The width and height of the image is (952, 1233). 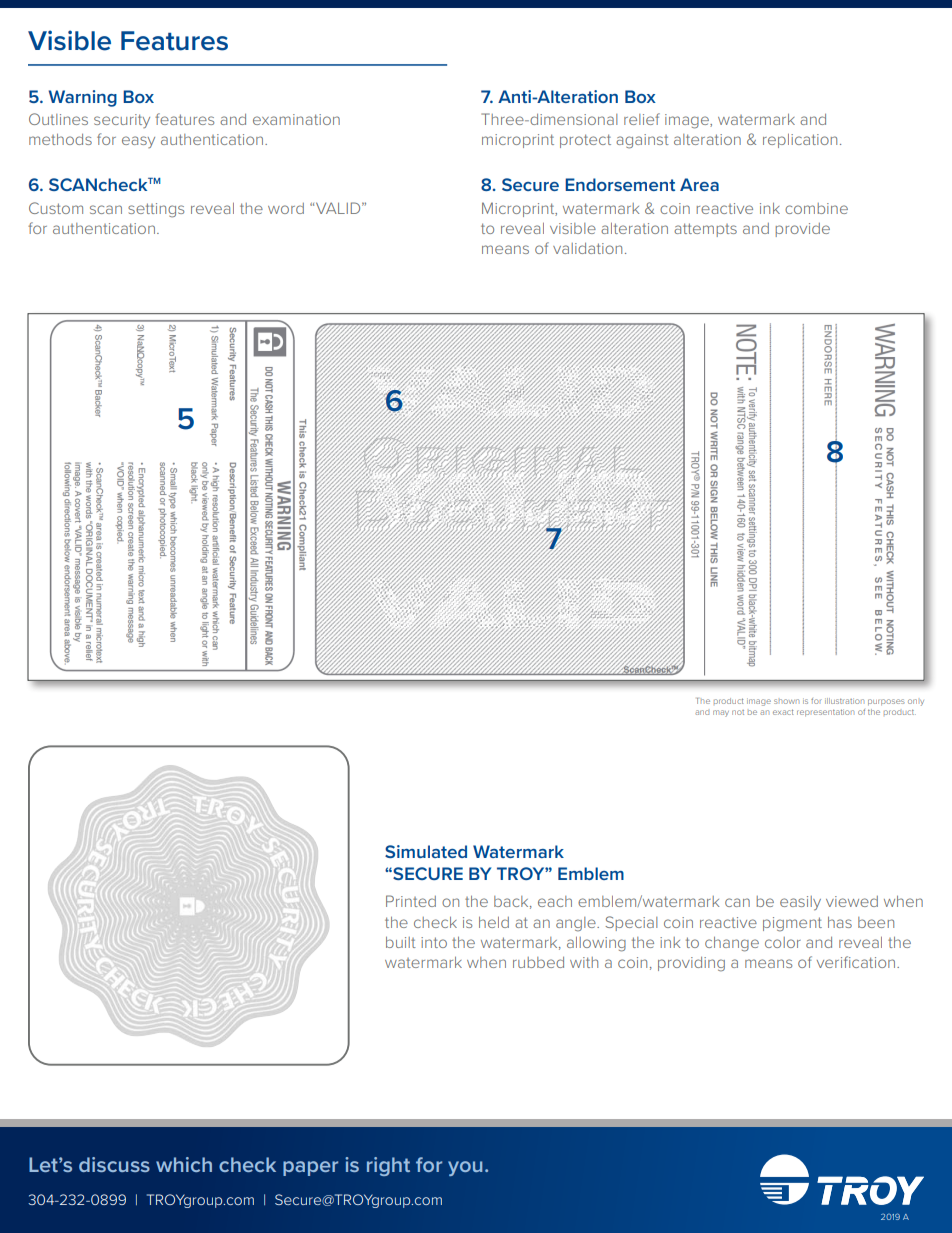 I want to click on settings, so click(x=156, y=210).
